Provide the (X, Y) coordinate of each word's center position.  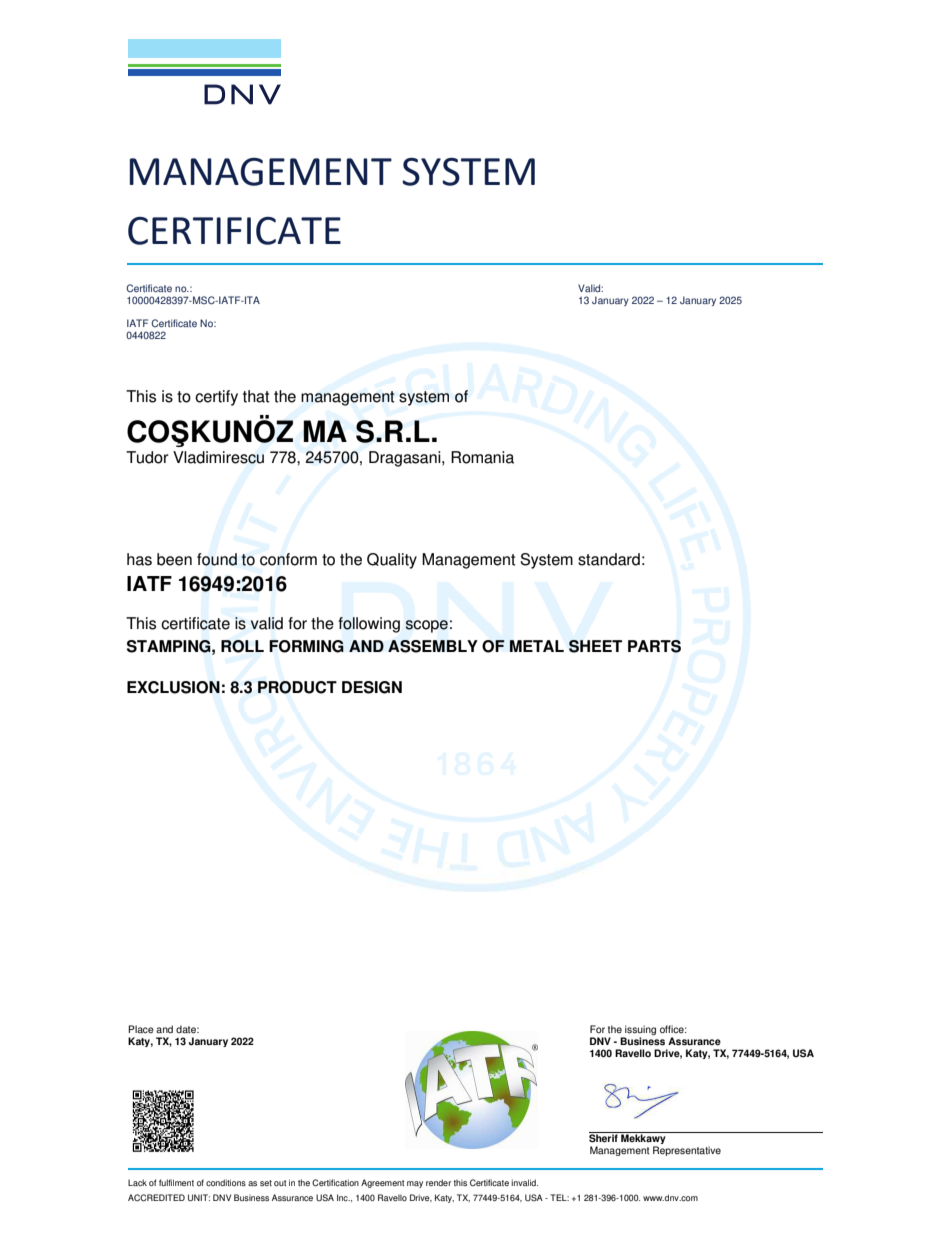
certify (216, 398)
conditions (226, 1182)
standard (609, 559)
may (415, 1184)
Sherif (604, 1137)
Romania (482, 457)
